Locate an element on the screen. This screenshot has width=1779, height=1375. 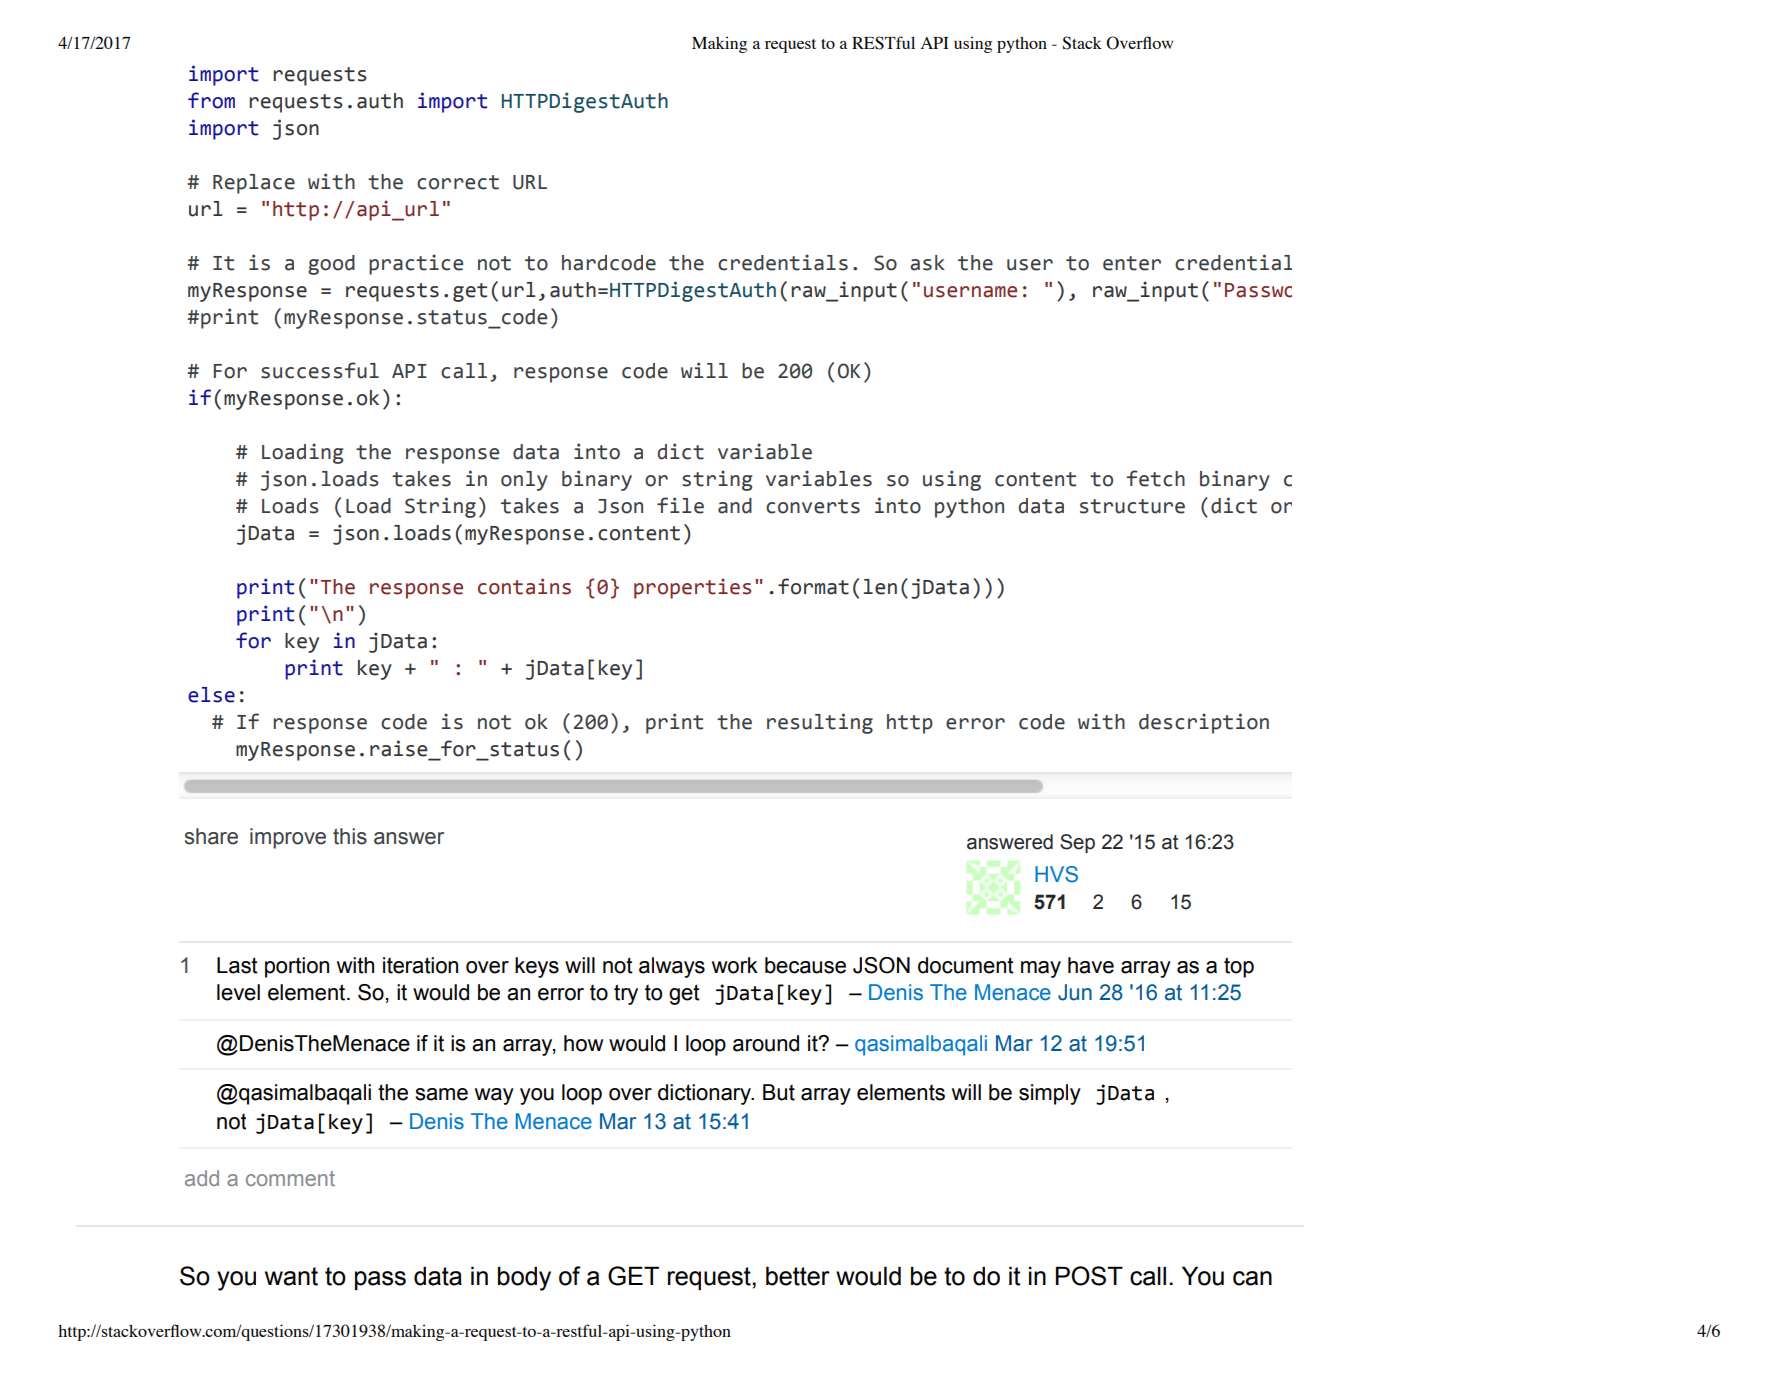
resulting is located at coordinates (820, 723).
